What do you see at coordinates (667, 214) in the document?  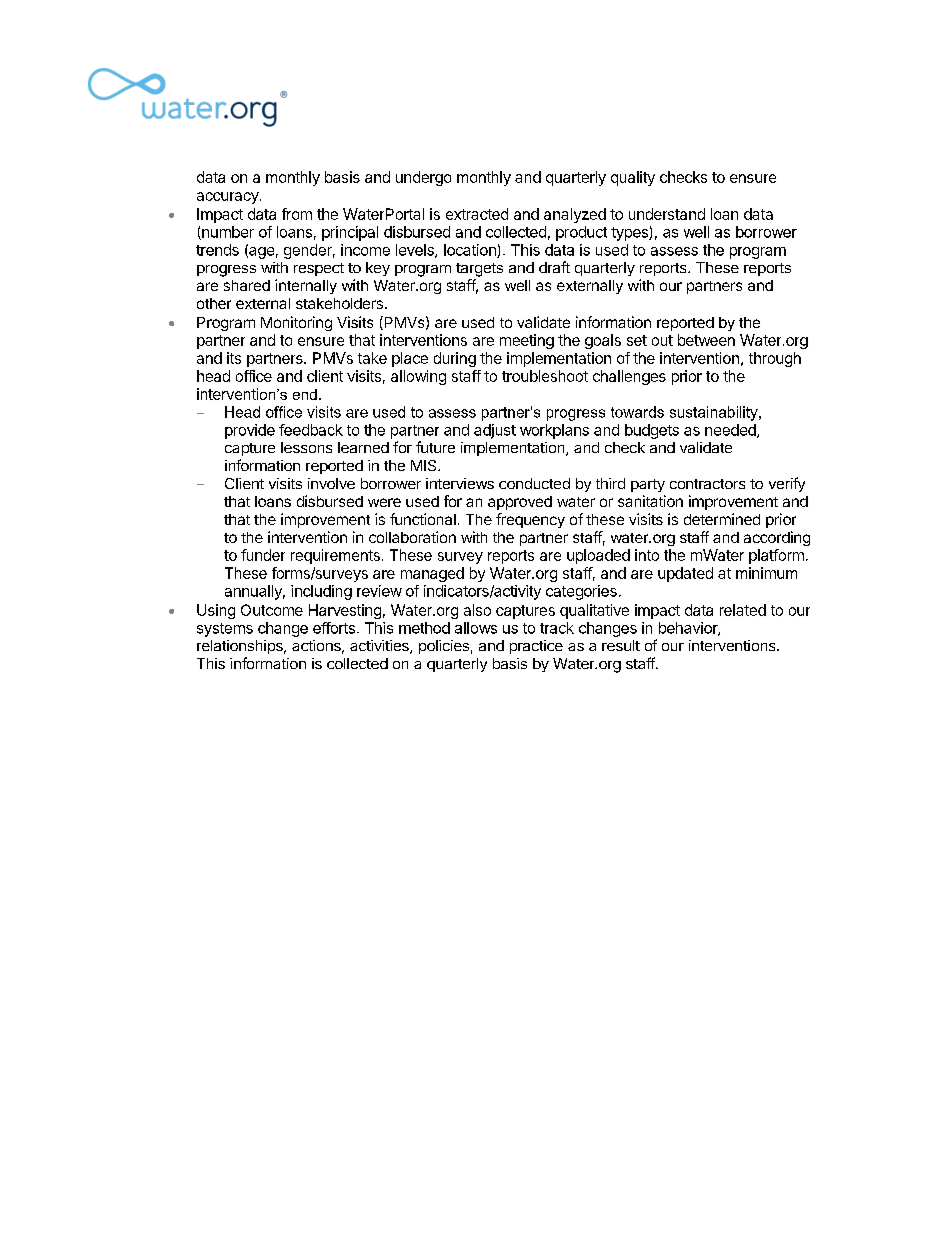 I see `understand` at bounding box center [667, 214].
